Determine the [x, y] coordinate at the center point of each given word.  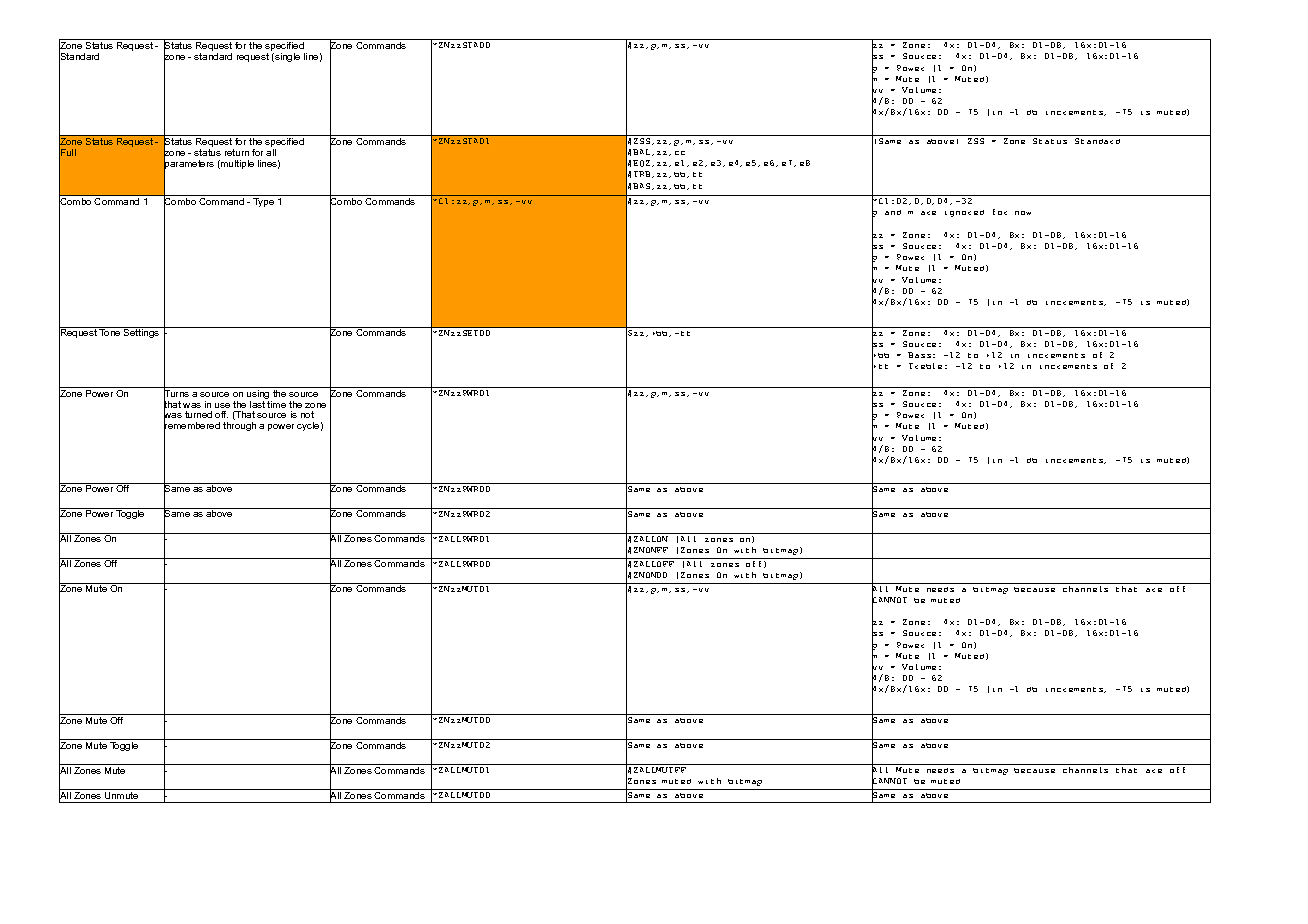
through [239, 426]
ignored [964, 213]
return [237, 152]
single [286, 57]
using [258, 394]
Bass [919, 355]
